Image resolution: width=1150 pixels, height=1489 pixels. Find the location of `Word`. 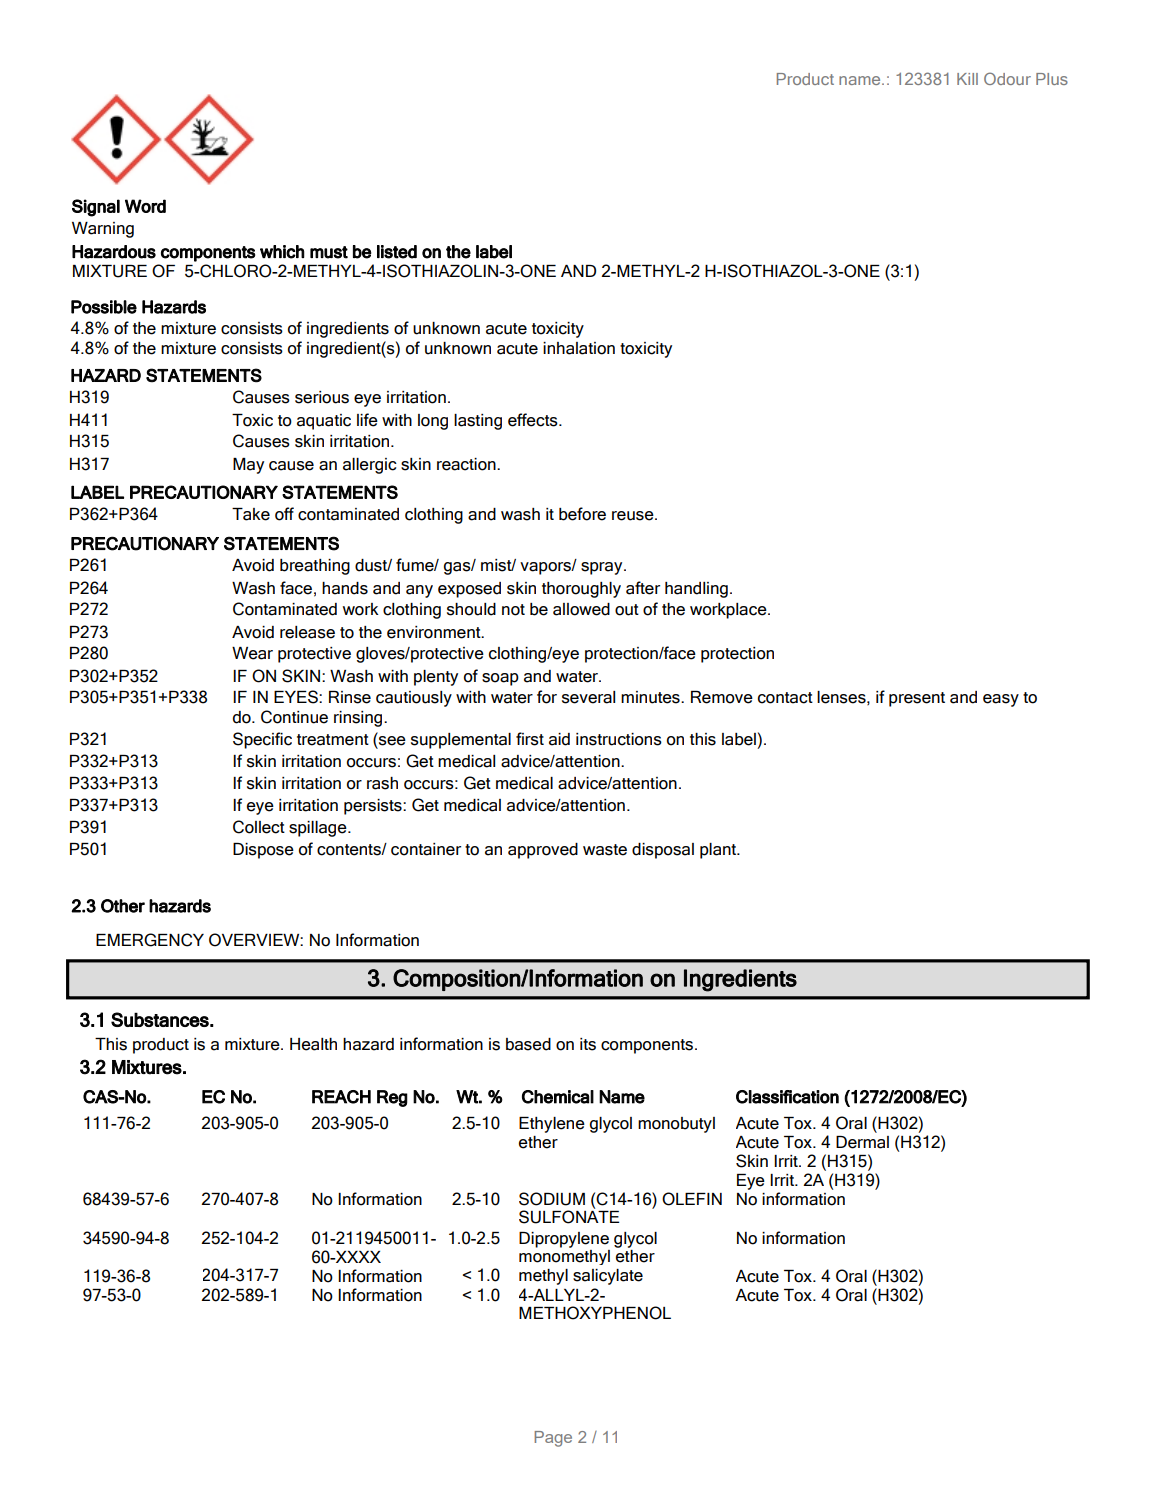

Word is located at coordinates (145, 206).
